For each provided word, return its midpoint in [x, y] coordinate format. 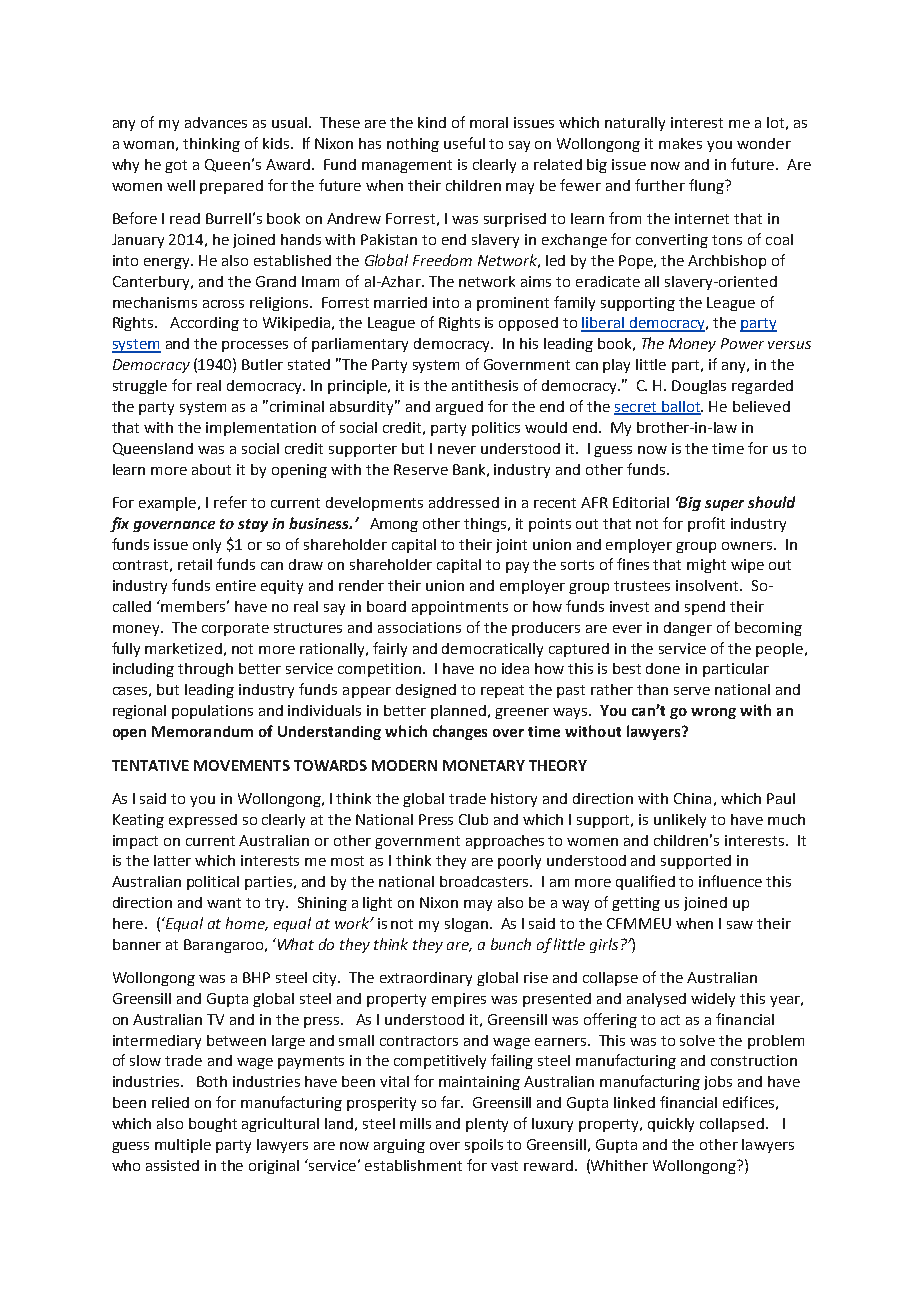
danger [688, 629]
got [176, 166]
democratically [492, 650]
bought [213, 1125]
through [205, 670]
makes [680, 143]
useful [464, 143]
